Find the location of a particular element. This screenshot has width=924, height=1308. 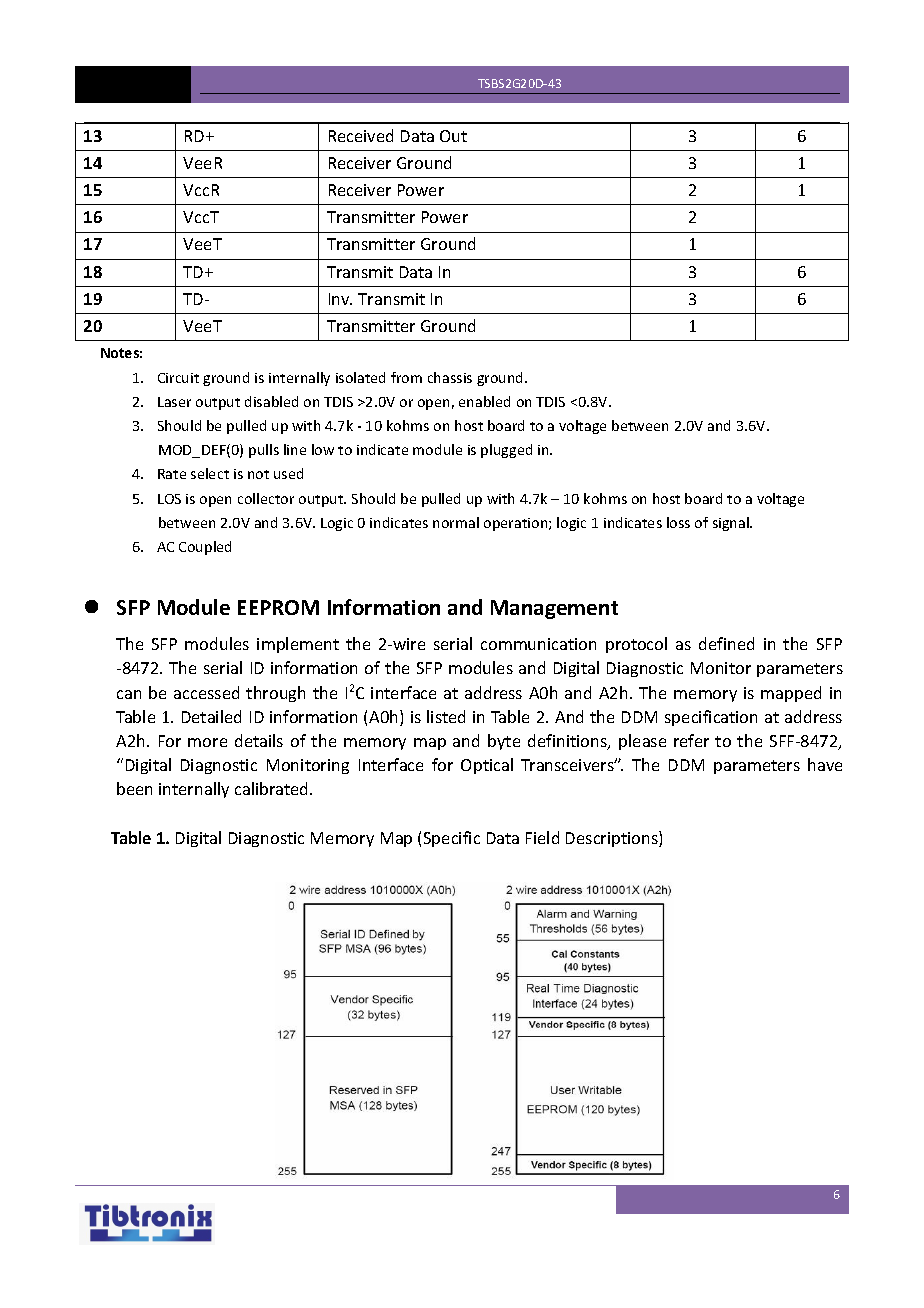

Field is located at coordinates (542, 837).
